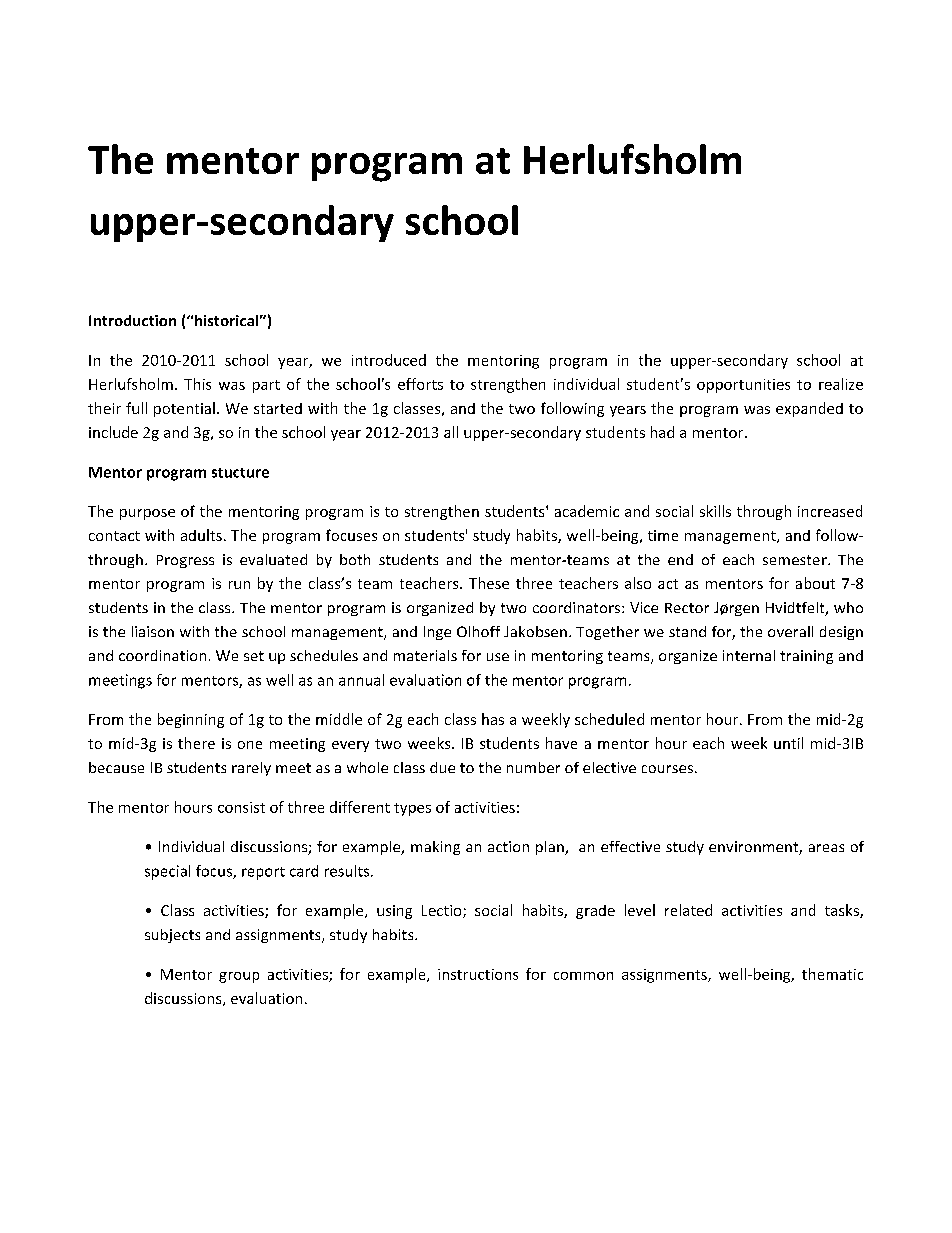 This screenshot has width=952, height=1233. Describe the element at coordinates (489, 583) in the screenshot. I see `These` at that location.
